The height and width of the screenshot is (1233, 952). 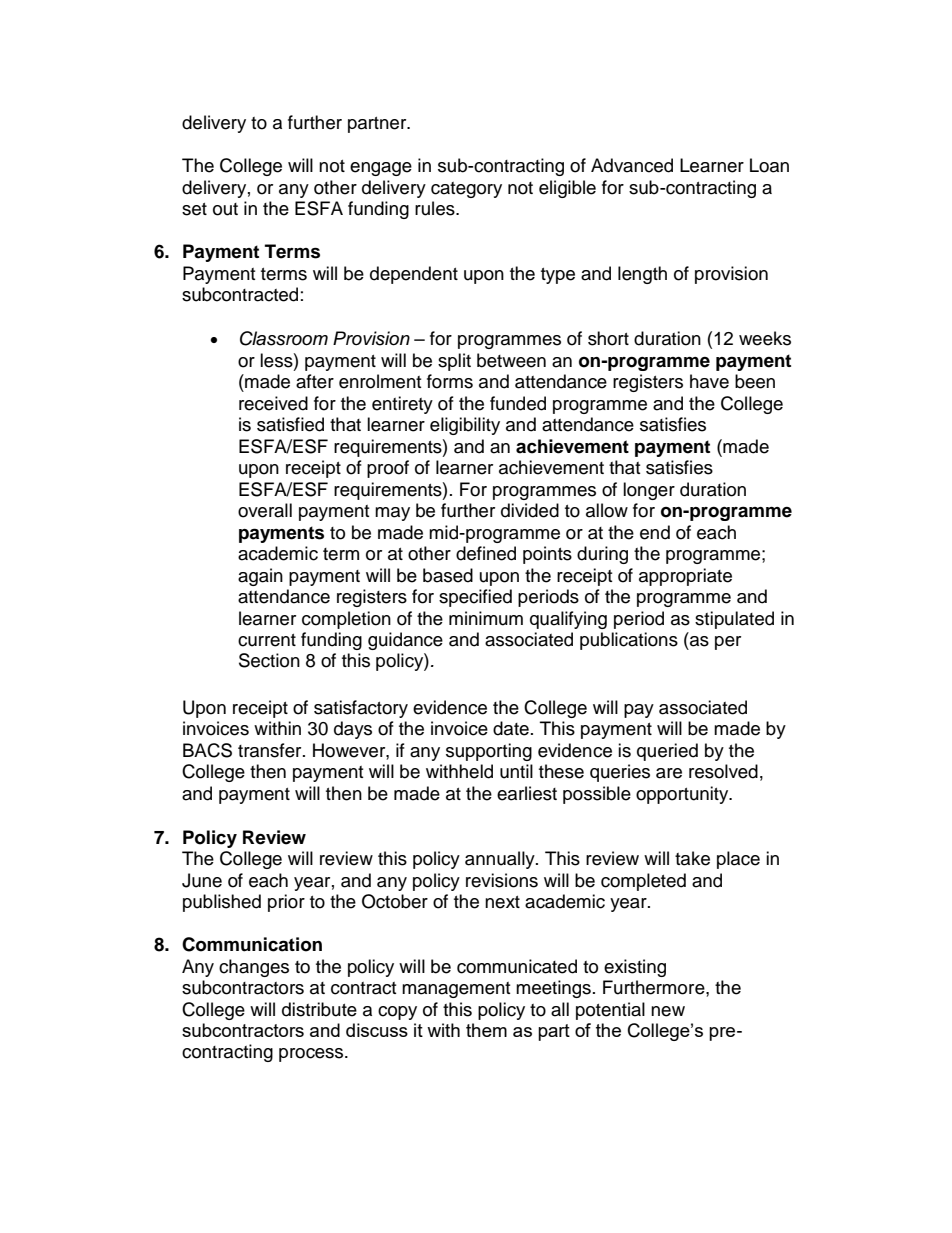 What do you see at coordinates (668, 1011) in the screenshot?
I see `new` at bounding box center [668, 1011].
